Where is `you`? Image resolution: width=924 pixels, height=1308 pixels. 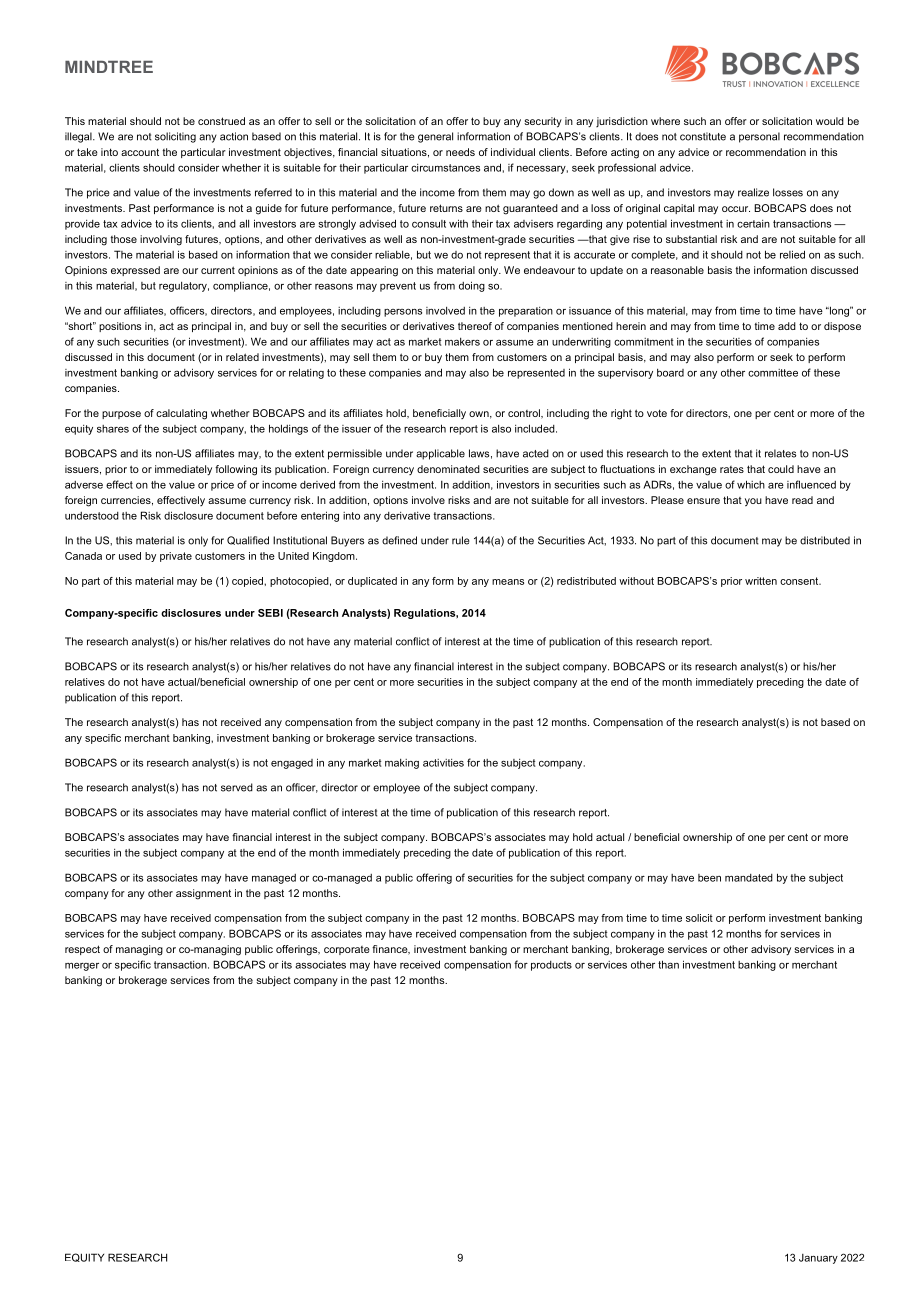
you is located at coordinates (753, 502).
